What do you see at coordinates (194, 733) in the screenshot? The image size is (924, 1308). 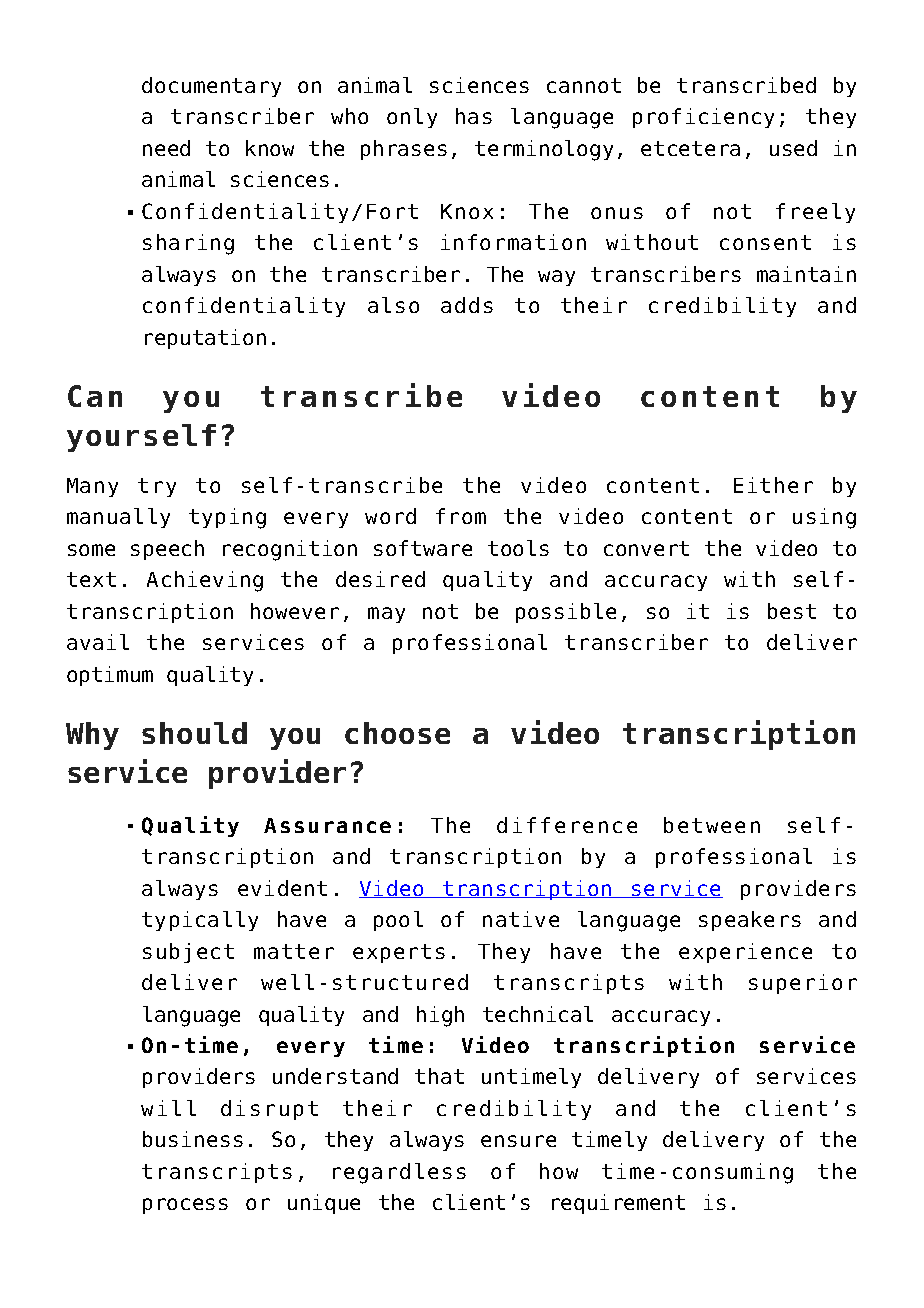 I see `should` at bounding box center [194, 733].
